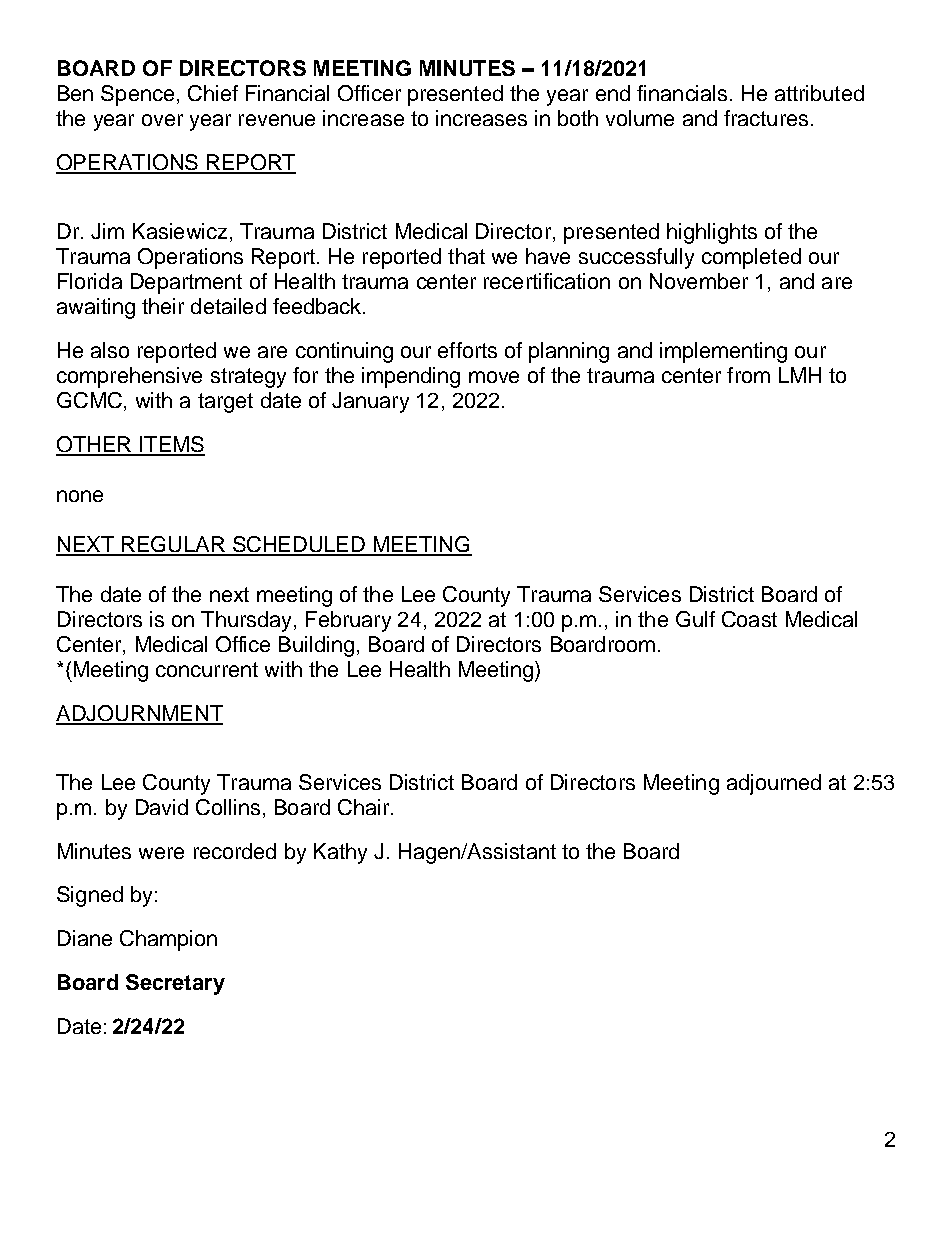 This document has width=952, height=1233. What do you see at coordinates (766, 118) in the document?
I see `fractures` at bounding box center [766, 118].
